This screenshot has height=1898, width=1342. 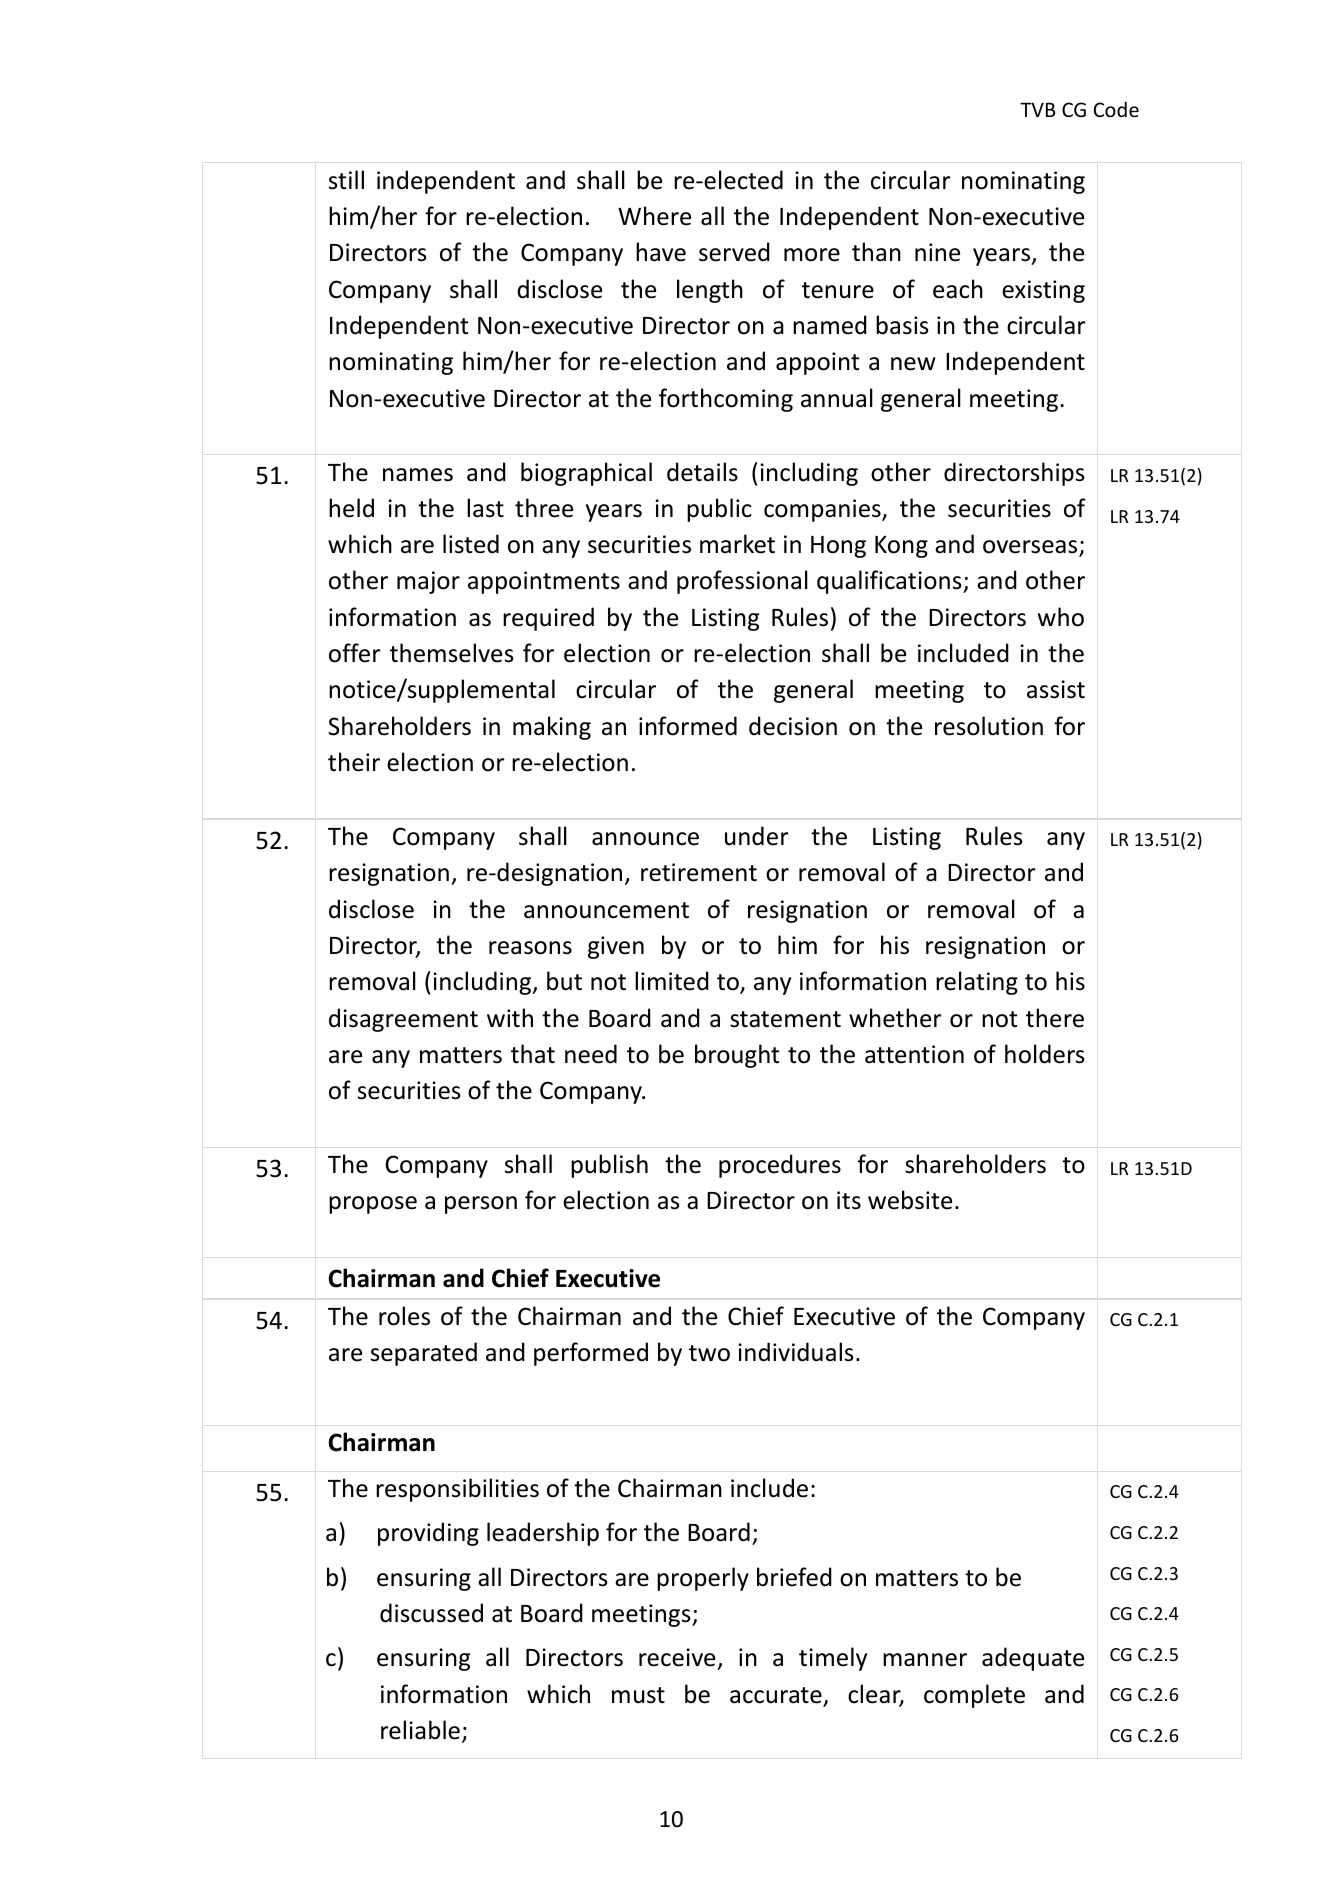 What do you see at coordinates (420, 1730) in the screenshot?
I see `reliable` at bounding box center [420, 1730].
